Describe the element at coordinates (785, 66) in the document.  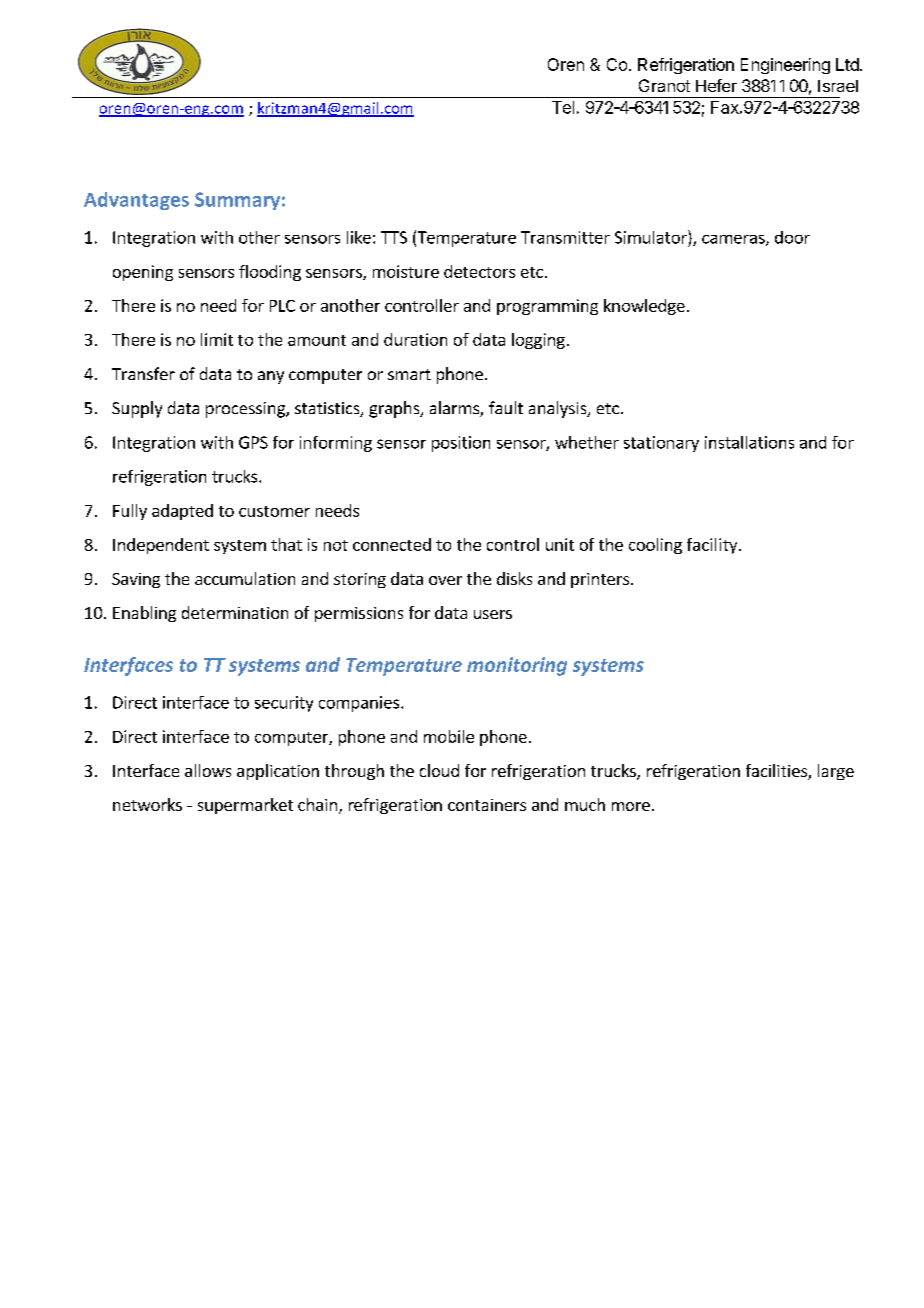
I see `Engineering` at that location.
